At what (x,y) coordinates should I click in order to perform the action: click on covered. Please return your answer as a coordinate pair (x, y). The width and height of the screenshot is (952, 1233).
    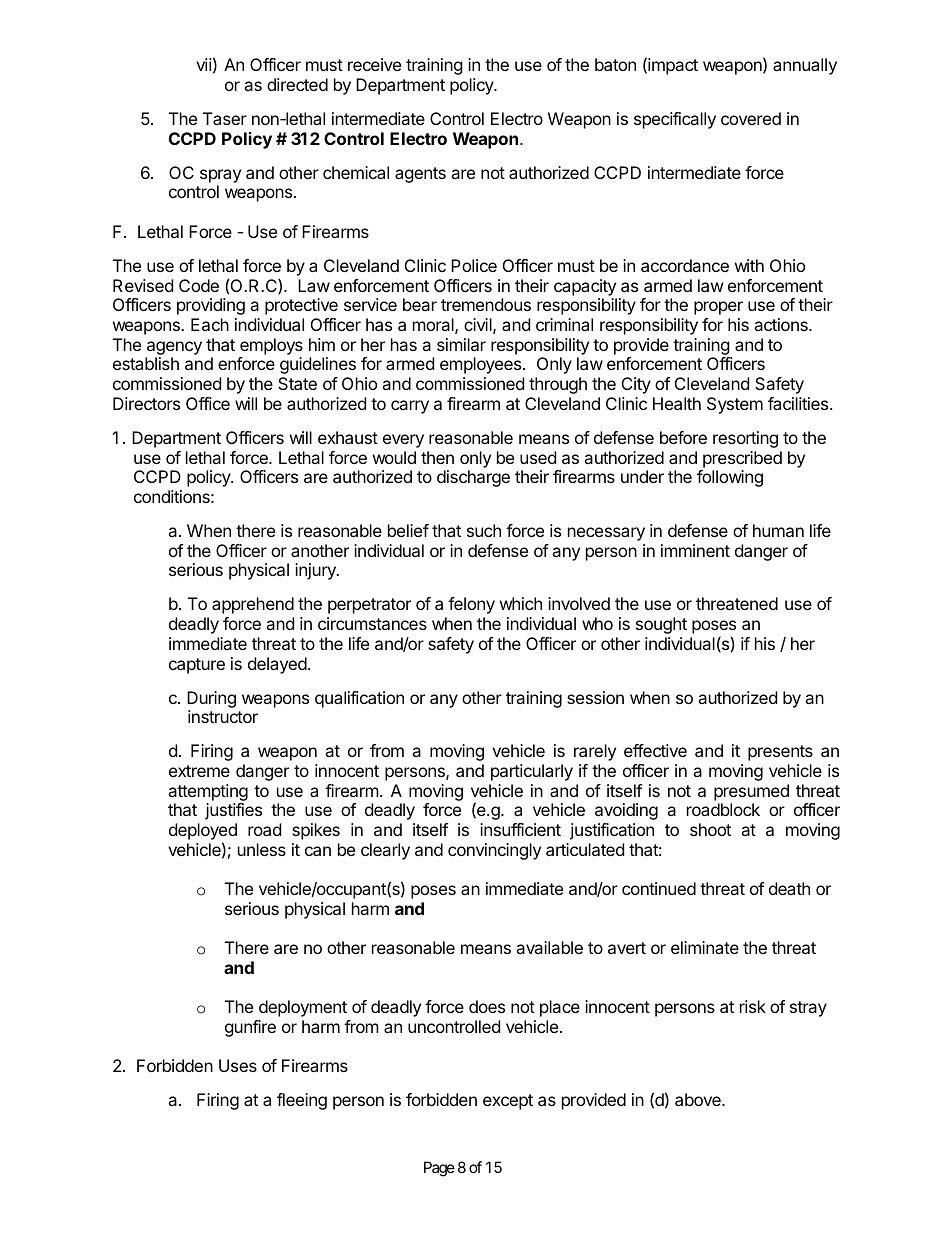
    Looking at the image, I should click on (751, 118).
